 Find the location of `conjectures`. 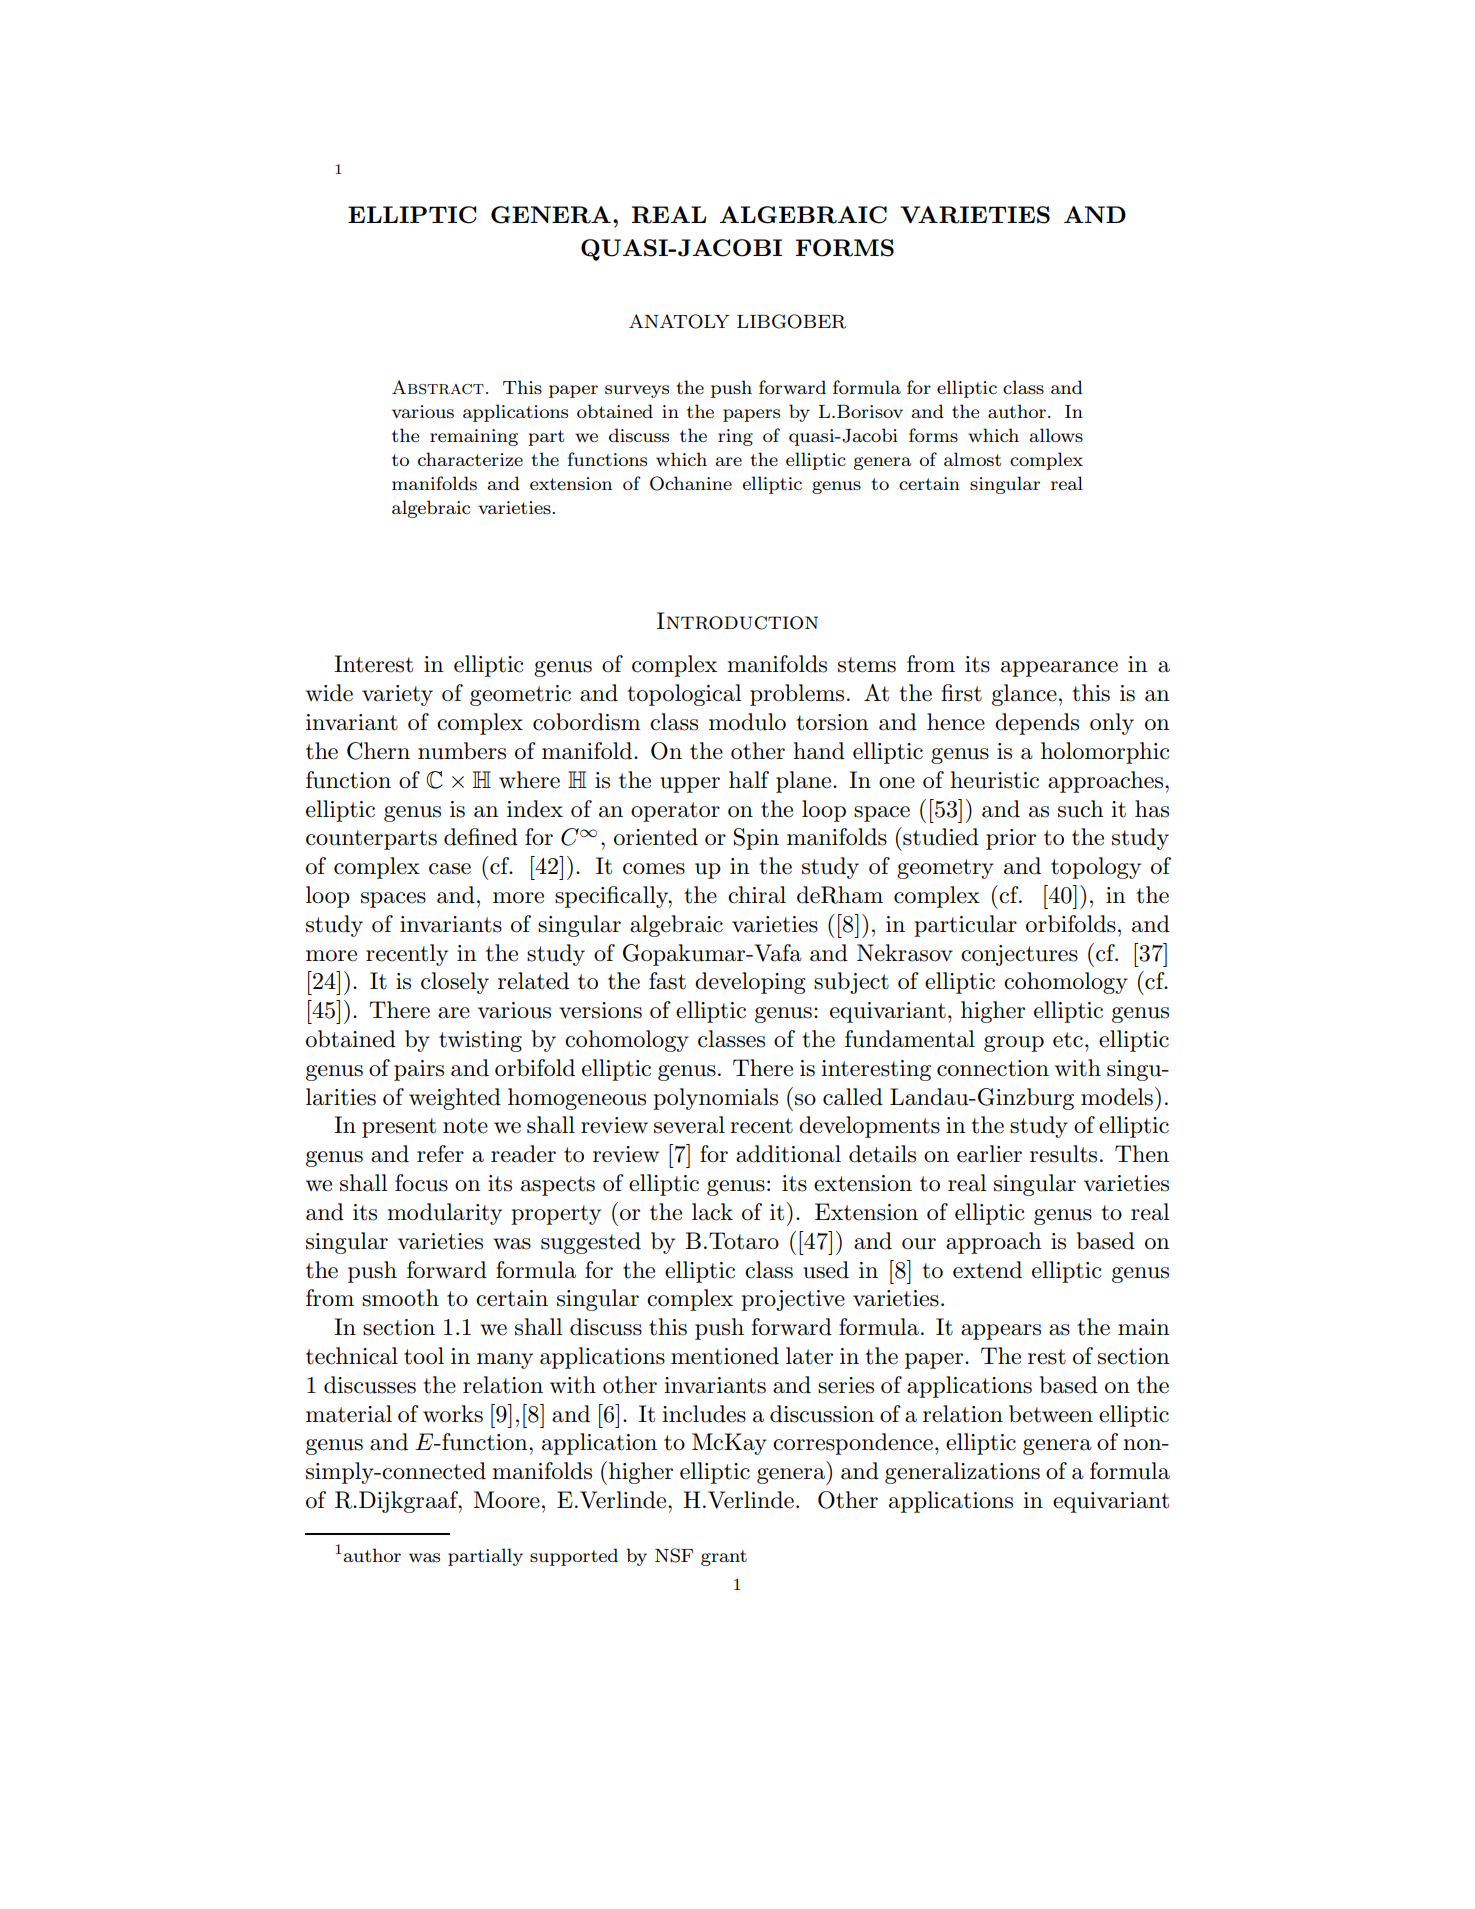

conjectures is located at coordinates (1019, 955).
